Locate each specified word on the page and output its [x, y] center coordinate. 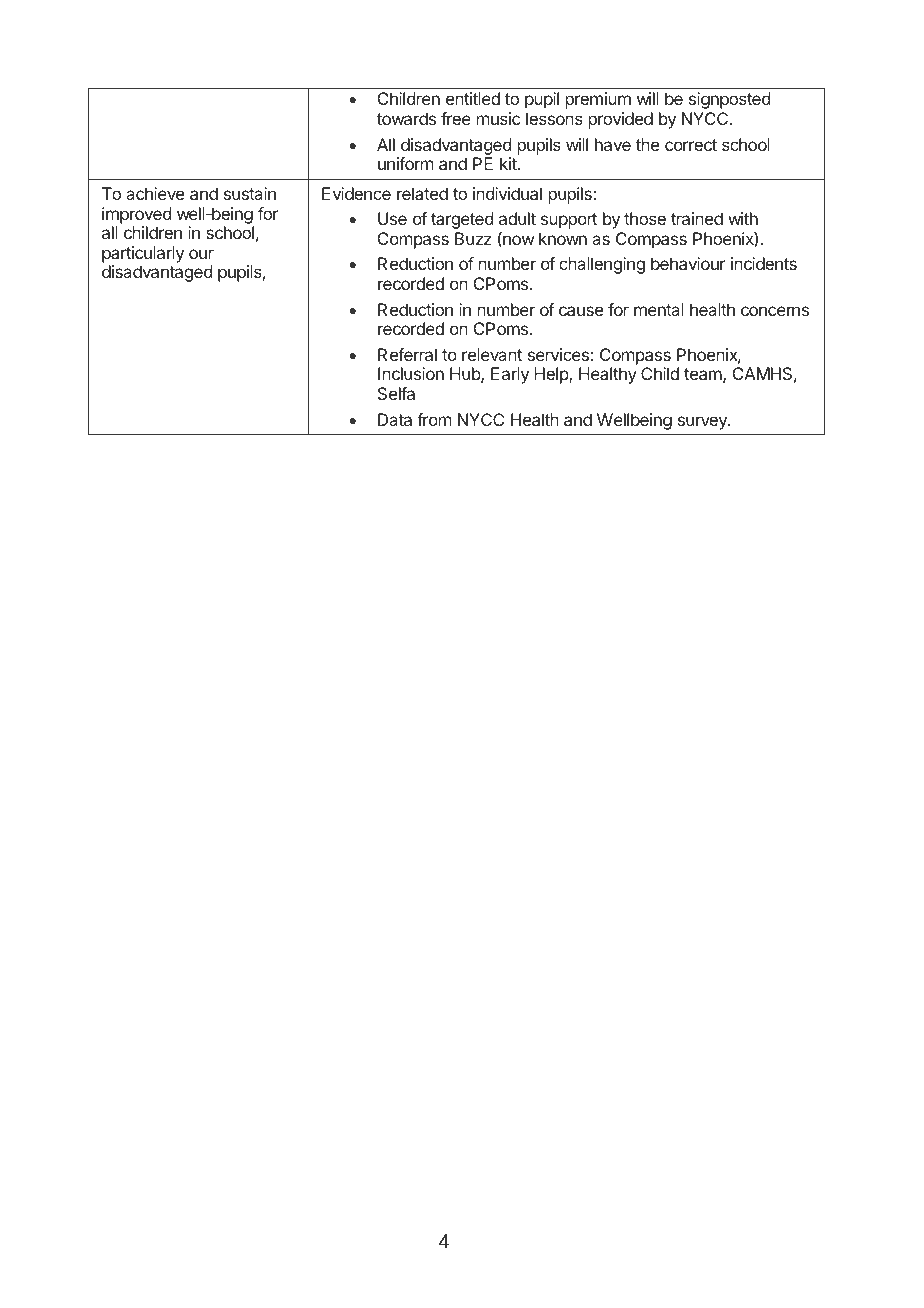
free [456, 118]
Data [395, 419]
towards [406, 118]
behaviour [688, 263]
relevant [492, 354]
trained [697, 218]
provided [621, 120]
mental [659, 309]
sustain [250, 193]
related [422, 193]
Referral [407, 354]
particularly [143, 254]
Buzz [473, 238]
